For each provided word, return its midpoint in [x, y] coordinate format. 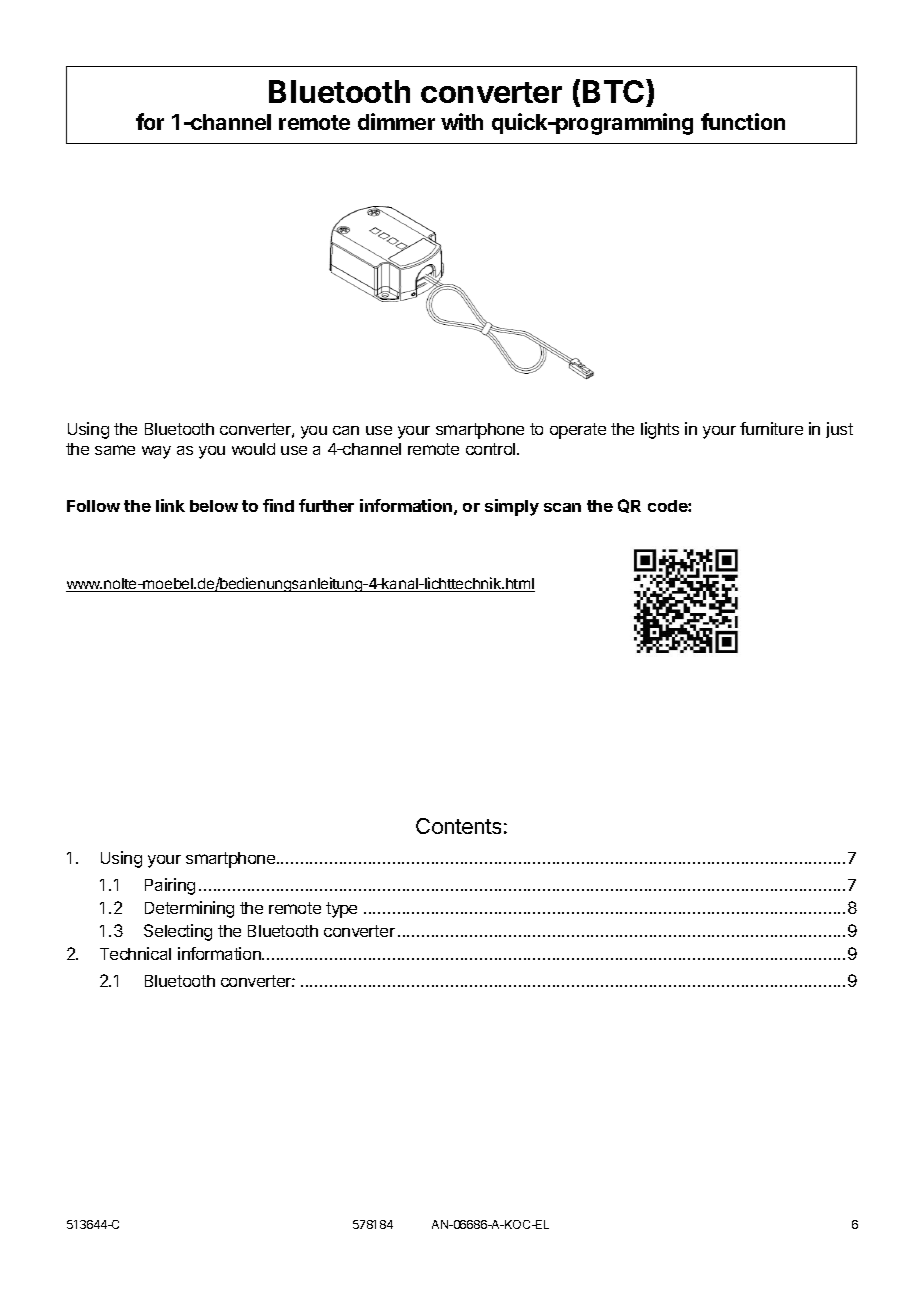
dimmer [396, 121]
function [743, 121]
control [492, 449]
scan [562, 507]
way [156, 452]
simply [512, 507]
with [462, 121]
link [170, 505]
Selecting [178, 932]
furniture [771, 428]
